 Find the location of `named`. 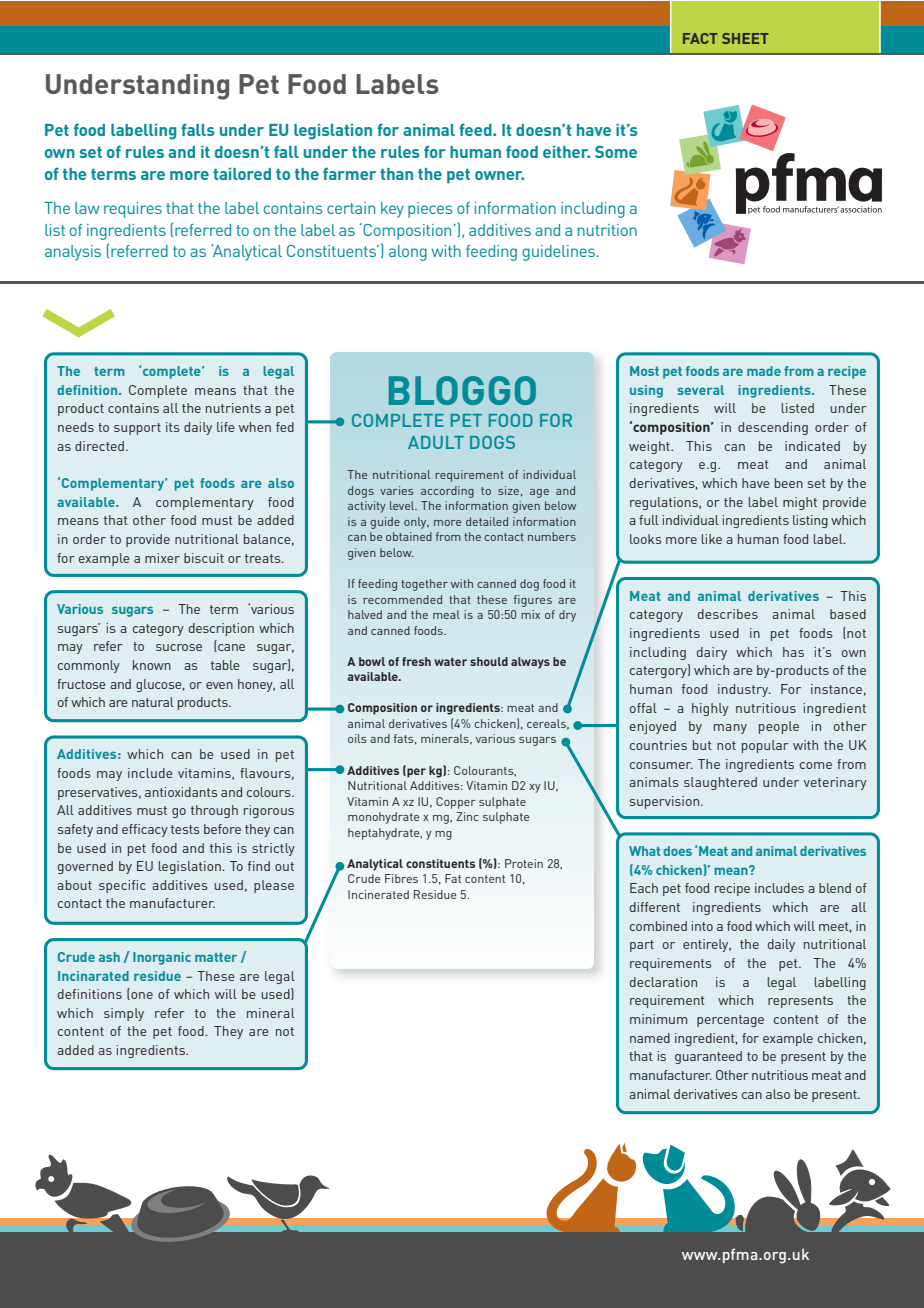

named is located at coordinates (650, 1038).
